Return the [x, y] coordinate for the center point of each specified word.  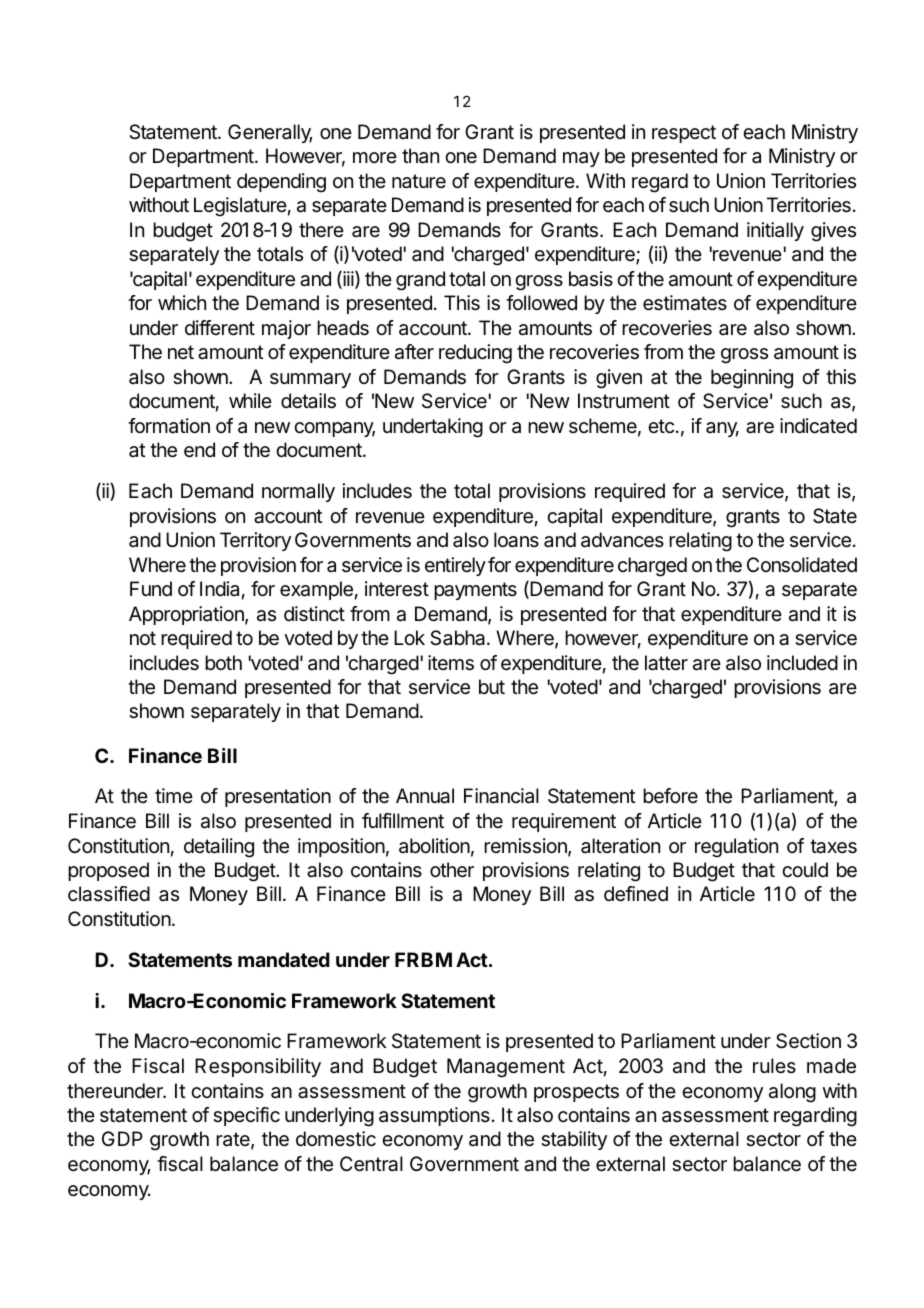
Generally [270, 133]
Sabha [459, 638]
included [802, 663]
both [223, 662]
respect [684, 134]
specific [246, 1116]
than [420, 156]
